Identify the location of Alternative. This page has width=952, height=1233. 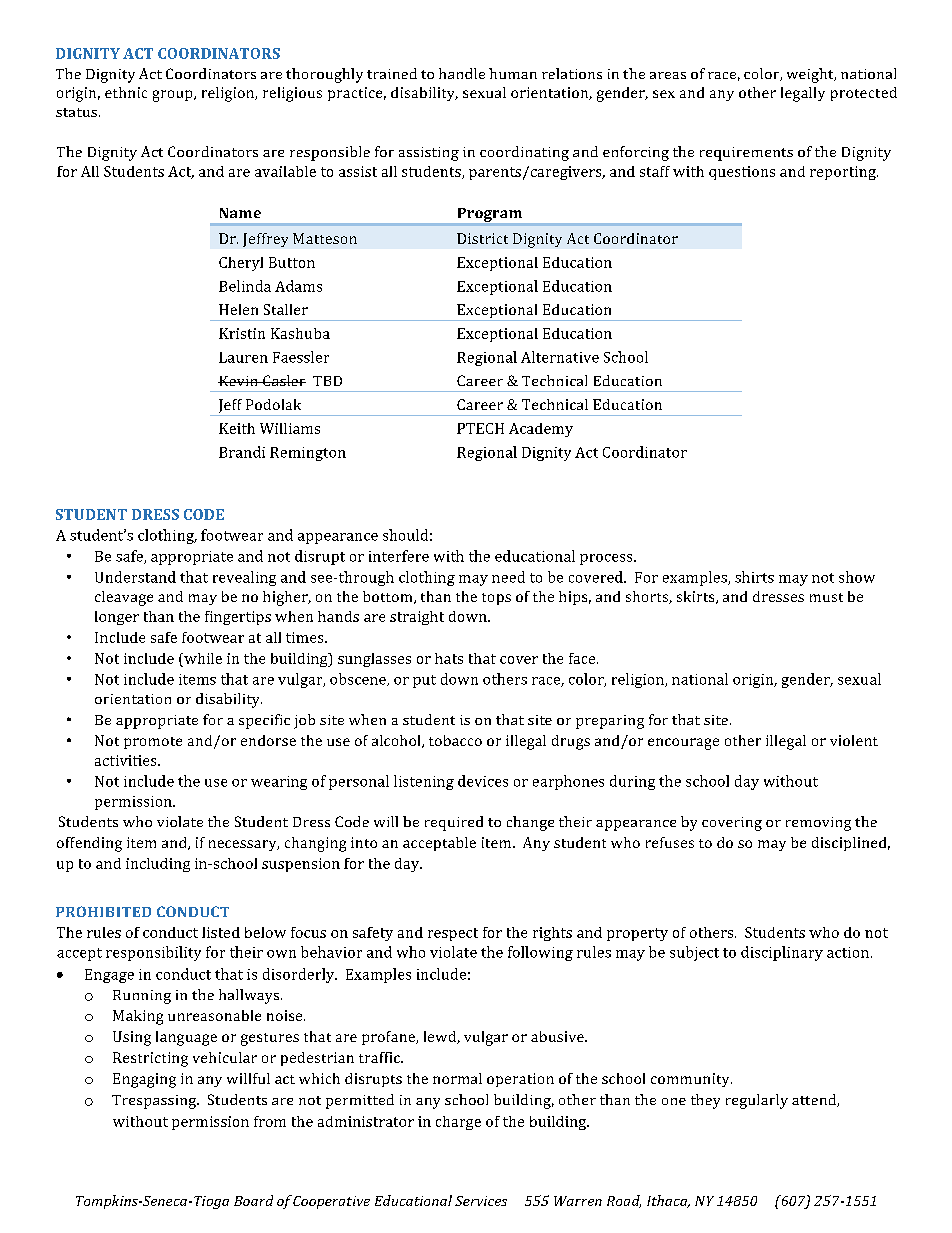
(560, 357).
